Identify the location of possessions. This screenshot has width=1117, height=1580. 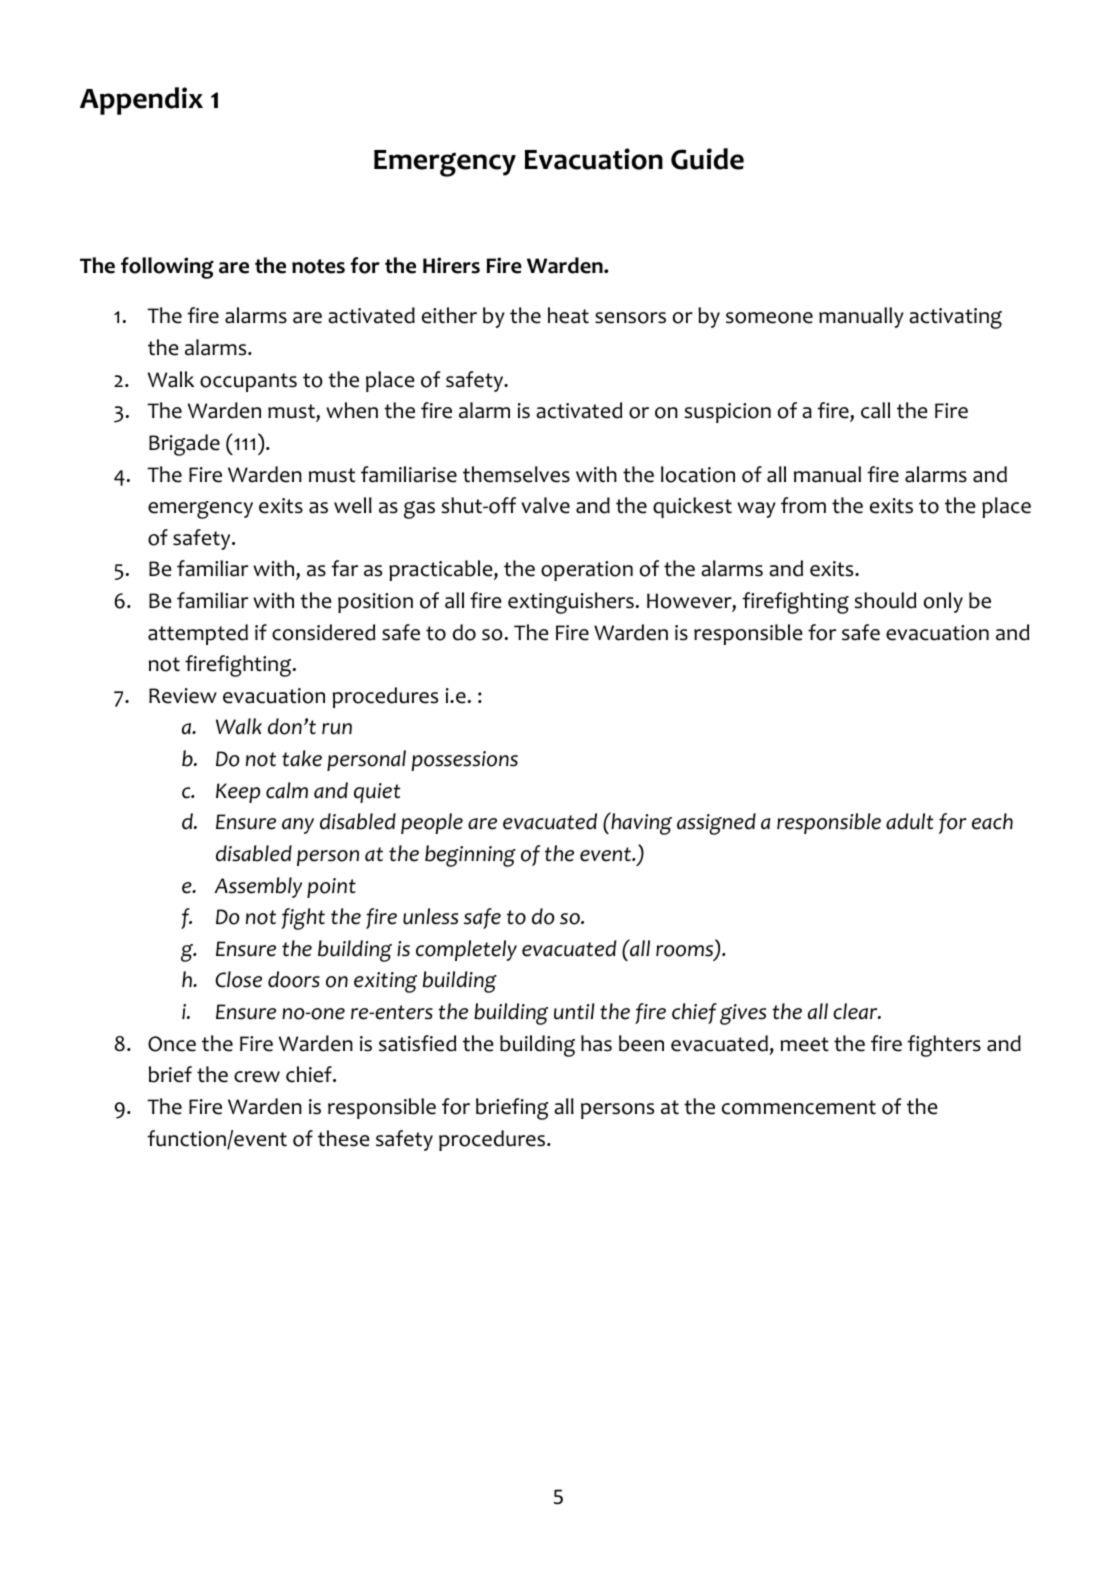
(464, 761).
